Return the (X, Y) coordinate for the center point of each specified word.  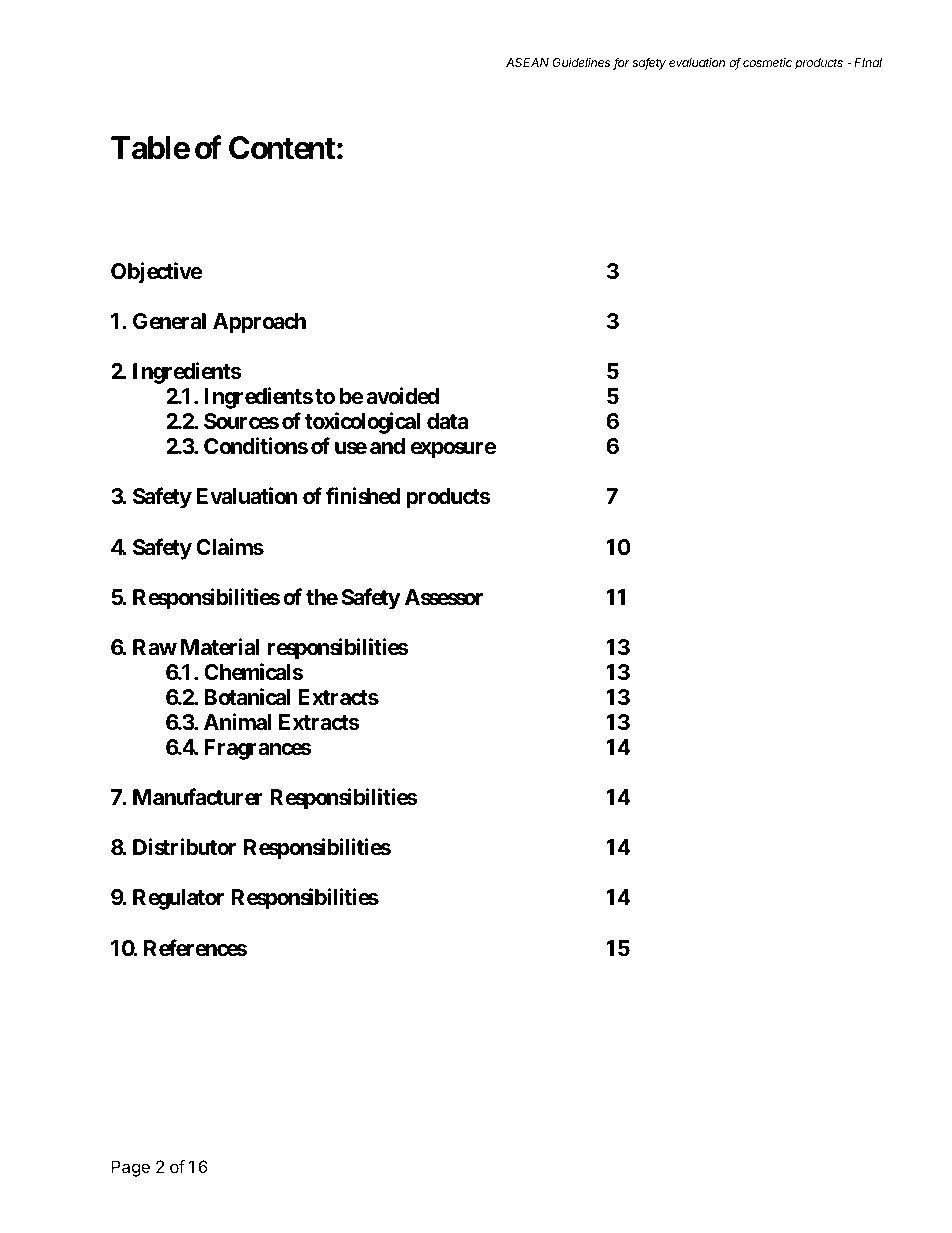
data (448, 421)
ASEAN (527, 62)
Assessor (444, 597)
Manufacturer (198, 797)
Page (130, 1168)
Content (282, 148)
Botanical (247, 697)
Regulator (178, 899)
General (169, 321)
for (621, 63)
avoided (402, 396)
